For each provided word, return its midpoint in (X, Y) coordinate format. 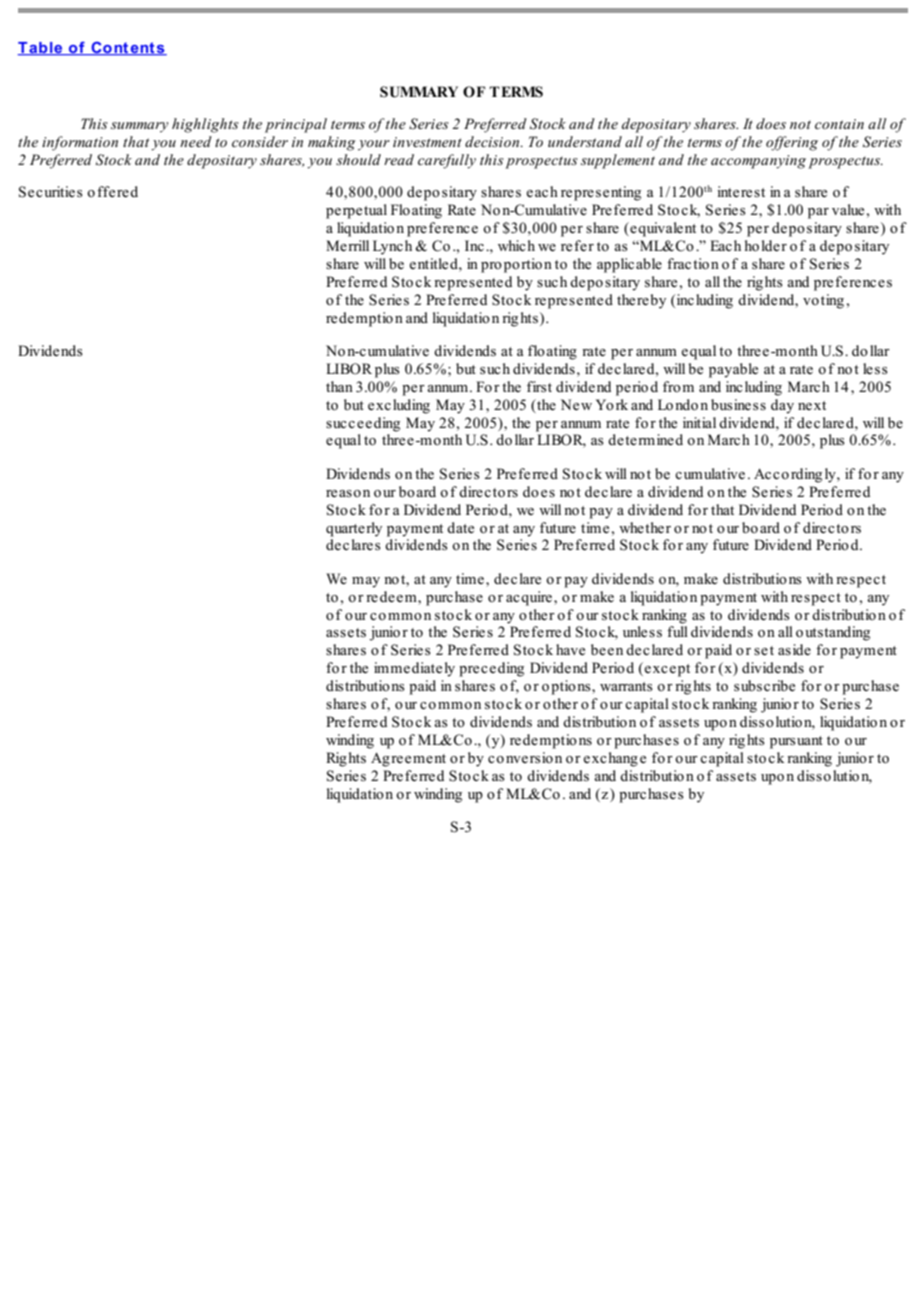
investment (427, 142)
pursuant (796, 742)
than (339, 386)
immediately (414, 669)
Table (41, 49)
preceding (491, 669)
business (738, 405)
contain (839, 124)
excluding (399, 406)
